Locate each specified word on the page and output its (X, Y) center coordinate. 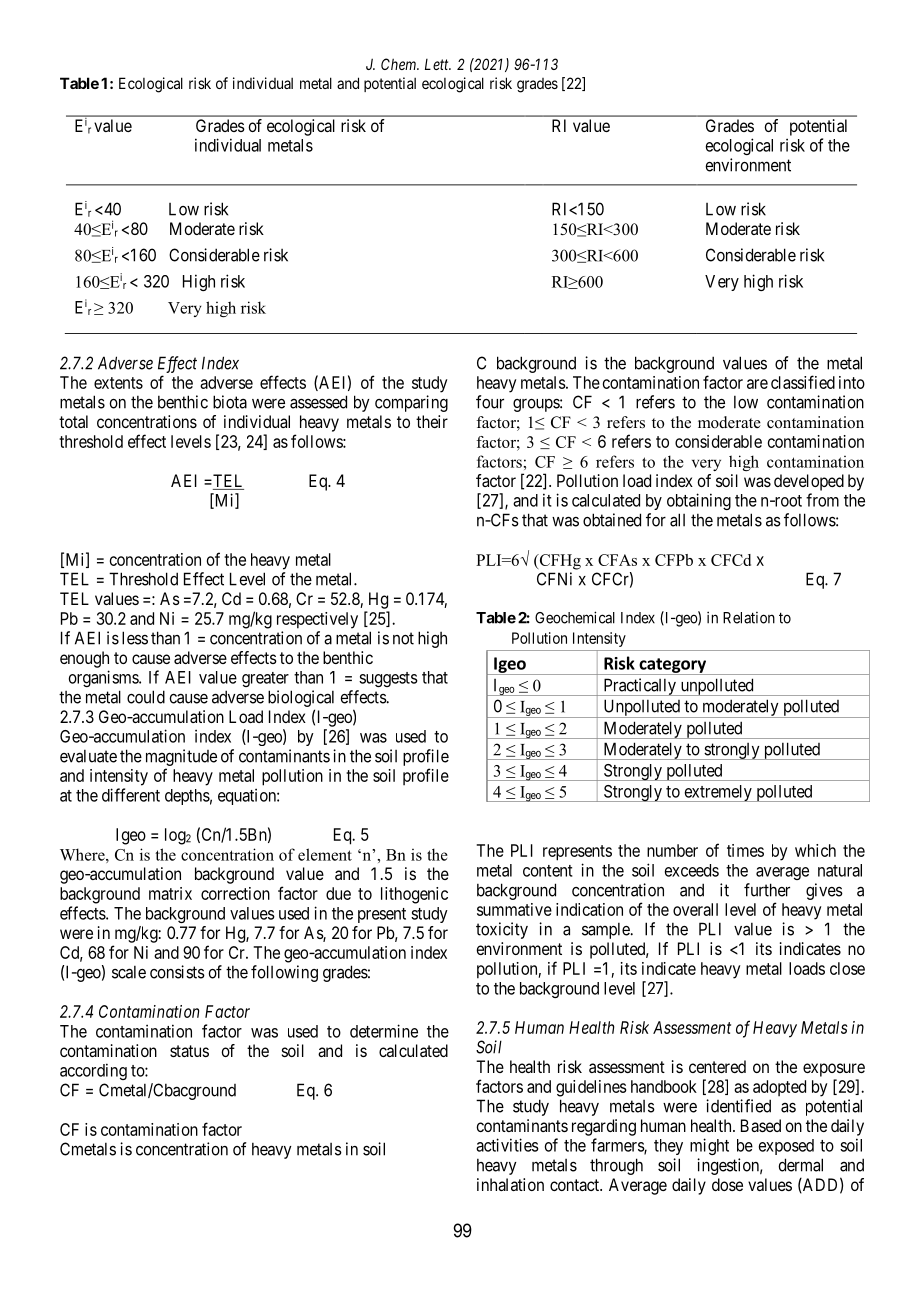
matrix (170, 893)
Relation (749, 618)
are (757, 384)
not (403, 638)
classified (803, 382)
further (767, 890)
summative (514, 909)
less (135, 638)
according (93, 1071)
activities (507, 1145)
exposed (786, 1147)
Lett (438, 64)
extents (118, 383)
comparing (411, 403)
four (490, 402)
